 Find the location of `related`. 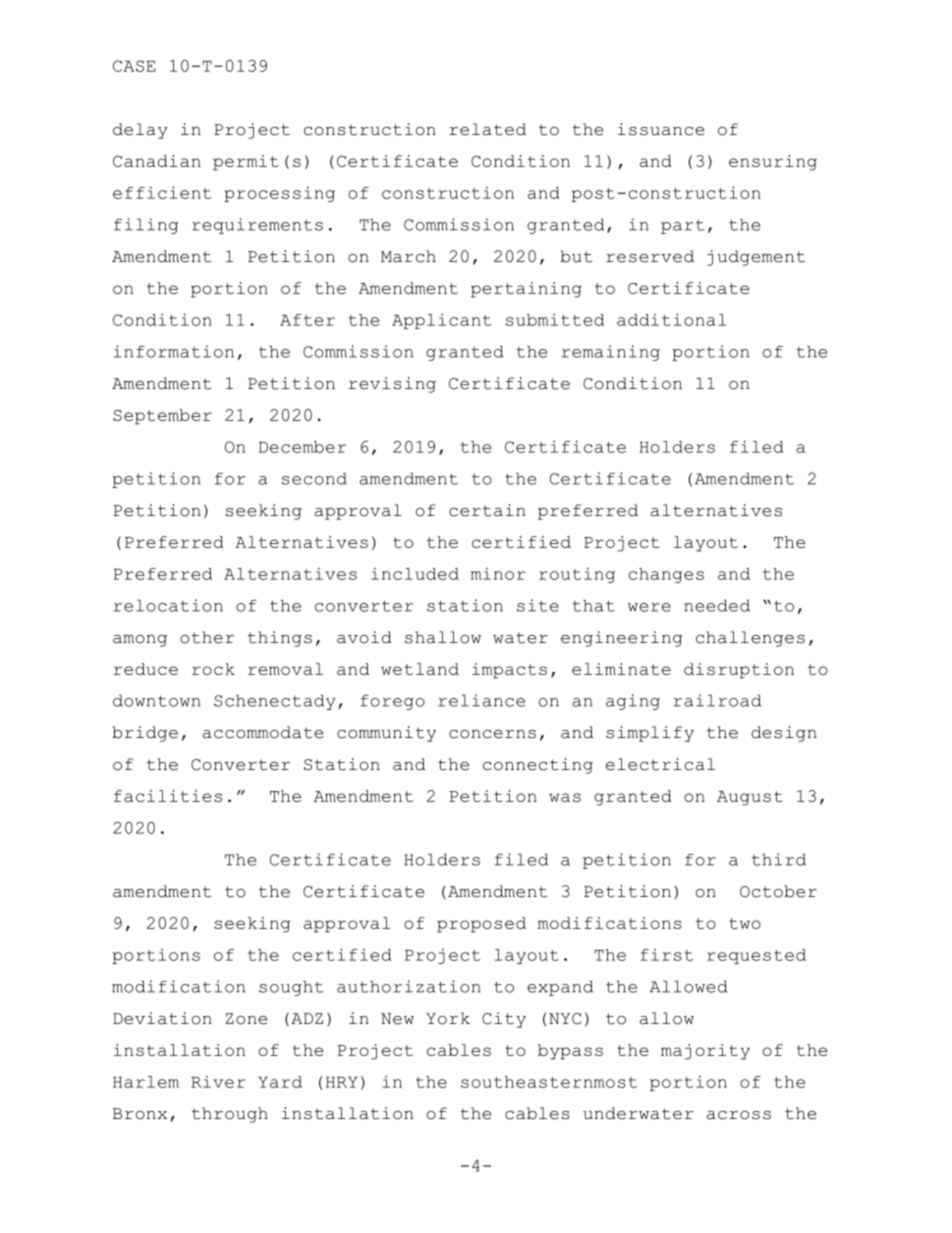

related is located at coordinates (487, 129).
